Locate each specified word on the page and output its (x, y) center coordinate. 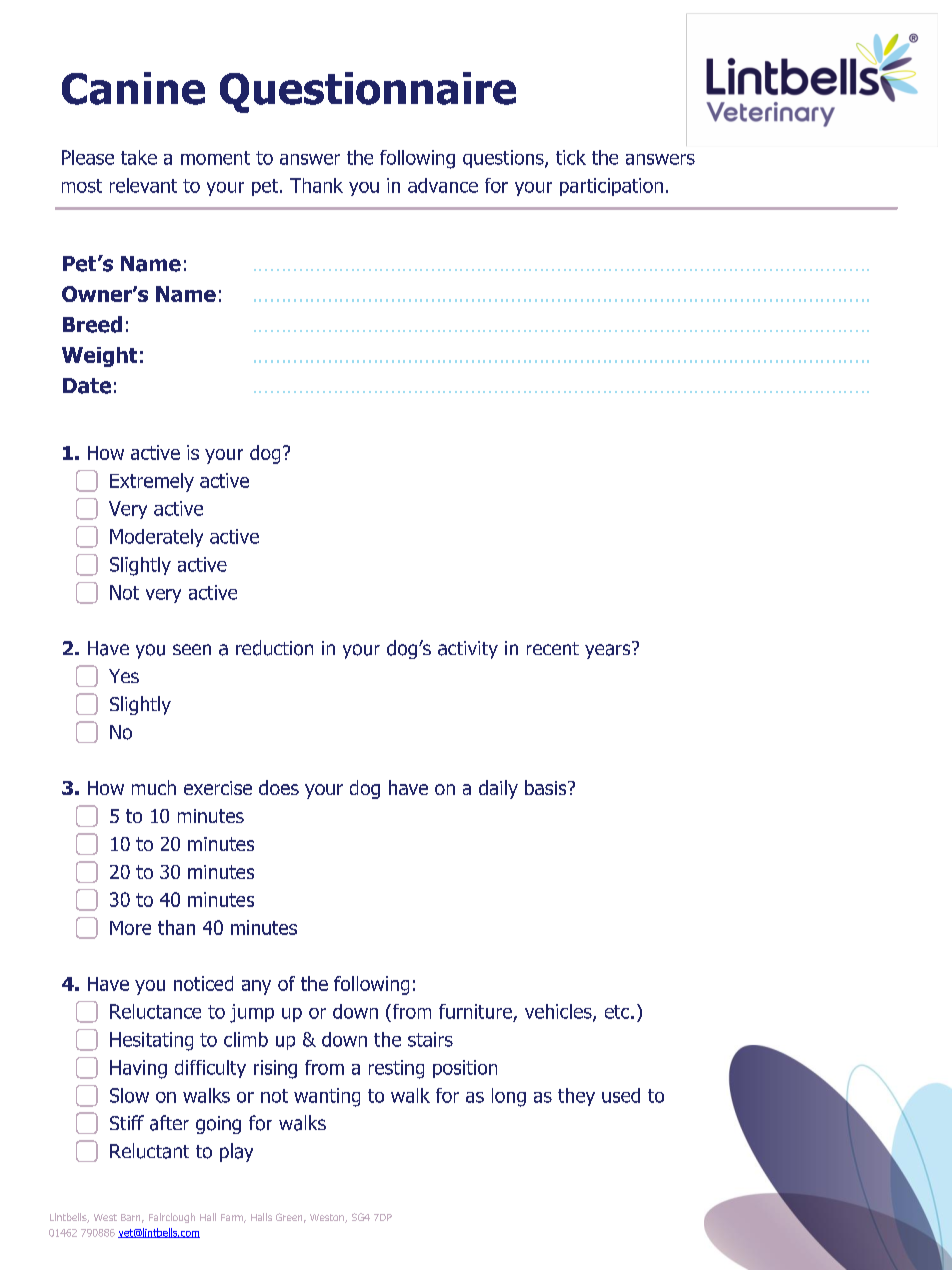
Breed (92, 324)
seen (192, 649)
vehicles (559, 1012)
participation (611, 187)
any (256, 987)
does (279, 787)
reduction (274, 648)
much (154, 787)
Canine (133, 88)
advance (443, 185)
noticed (203, 983)
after (169, 1123)
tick (571, 157)
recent (553, 648)
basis (547, 787)
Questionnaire (368, 92)
